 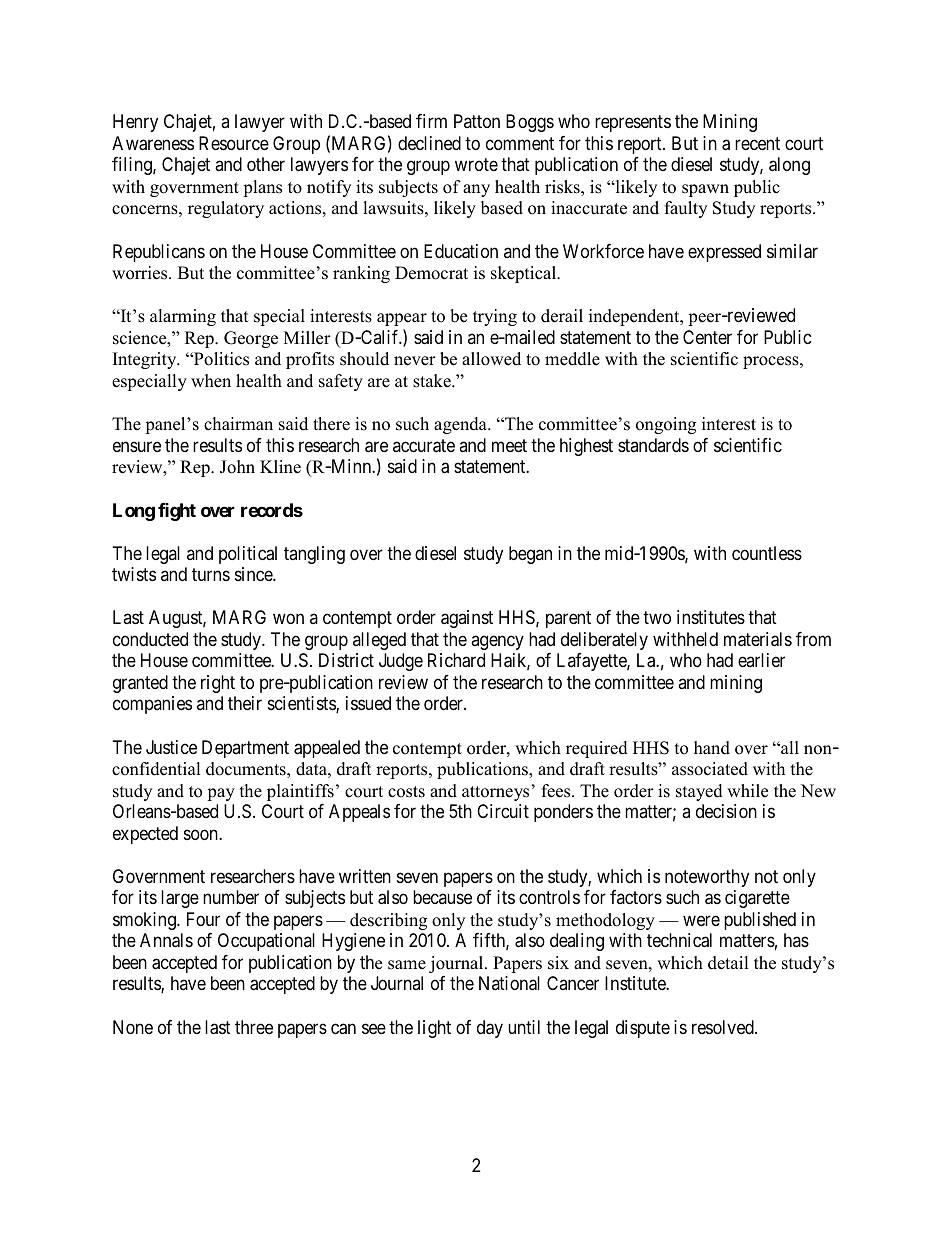 I want to click on their, so click(x=245, y=703).
